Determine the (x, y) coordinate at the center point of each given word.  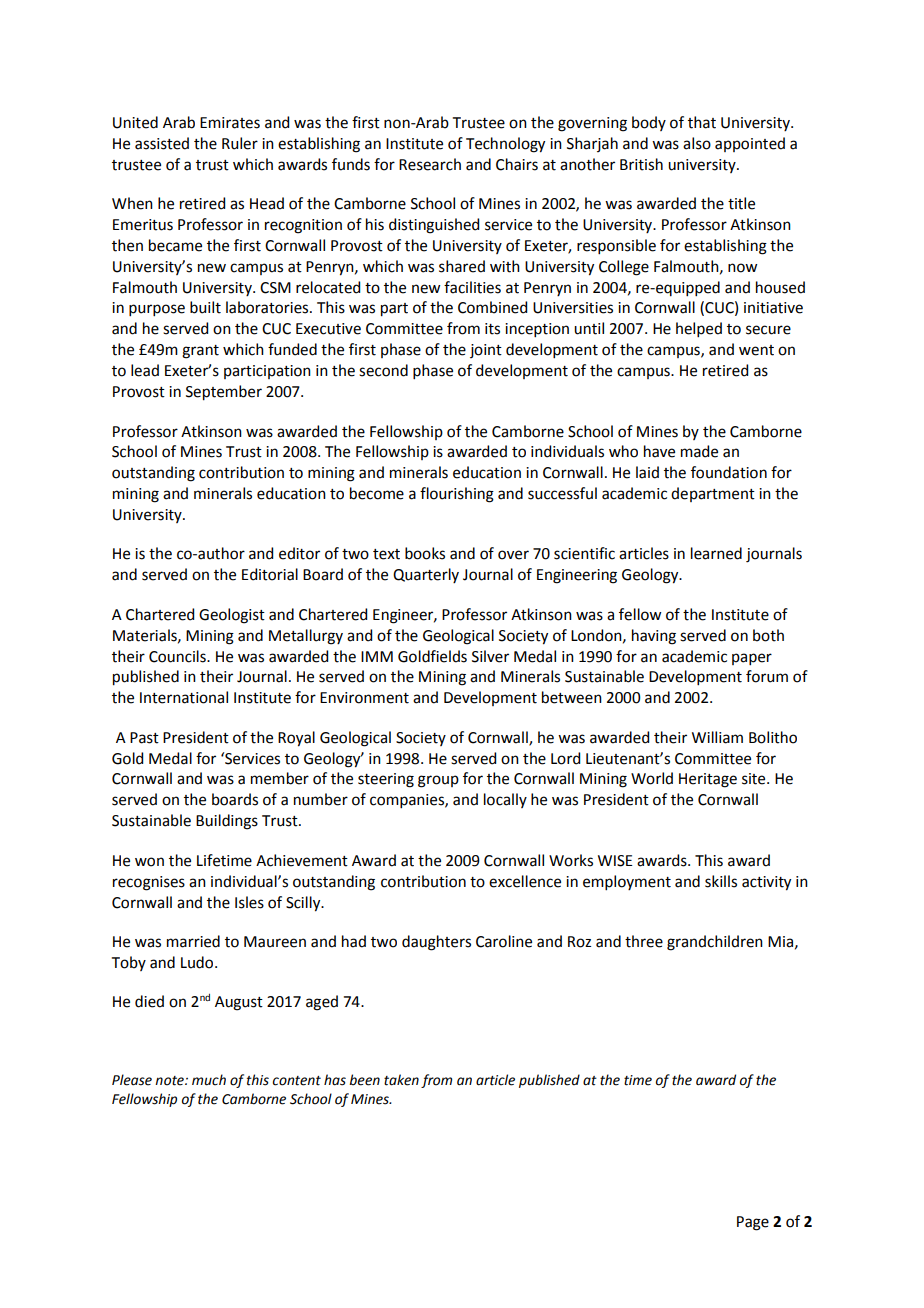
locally (505, 800)
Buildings (227, 822)
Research (430, 164)
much (209, 1080)
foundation (729, 472)
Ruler (240, 143)
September (224, 393)
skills (721, 881)
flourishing (457, 495)
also (697, 143)
